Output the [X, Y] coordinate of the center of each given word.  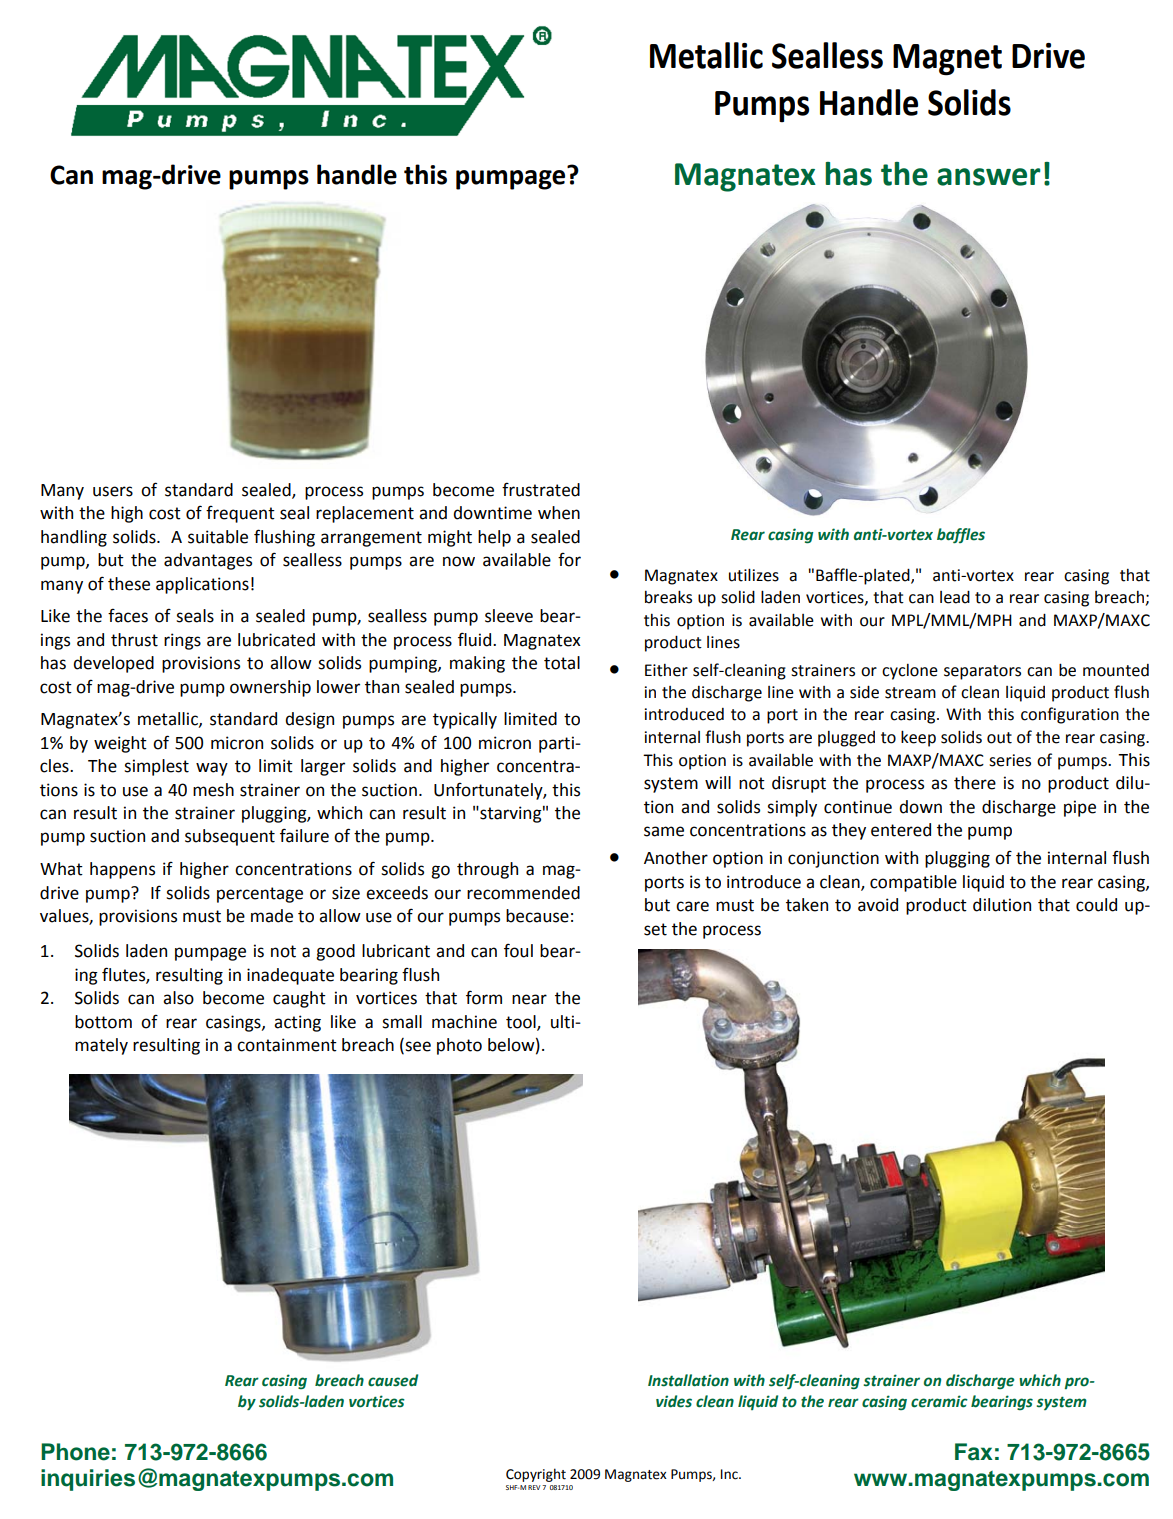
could [1096, 905]
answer [989, 177]
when [559, 513]
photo [459, 1046]
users [113, 491]
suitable [218, 537]
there [975, 783]
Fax [974, 1452]
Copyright [536, 1475]
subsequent [230, 837]
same [664, 831]
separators [982, 672]
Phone [75, 1452]
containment [287, 1045]
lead [955, 597]
